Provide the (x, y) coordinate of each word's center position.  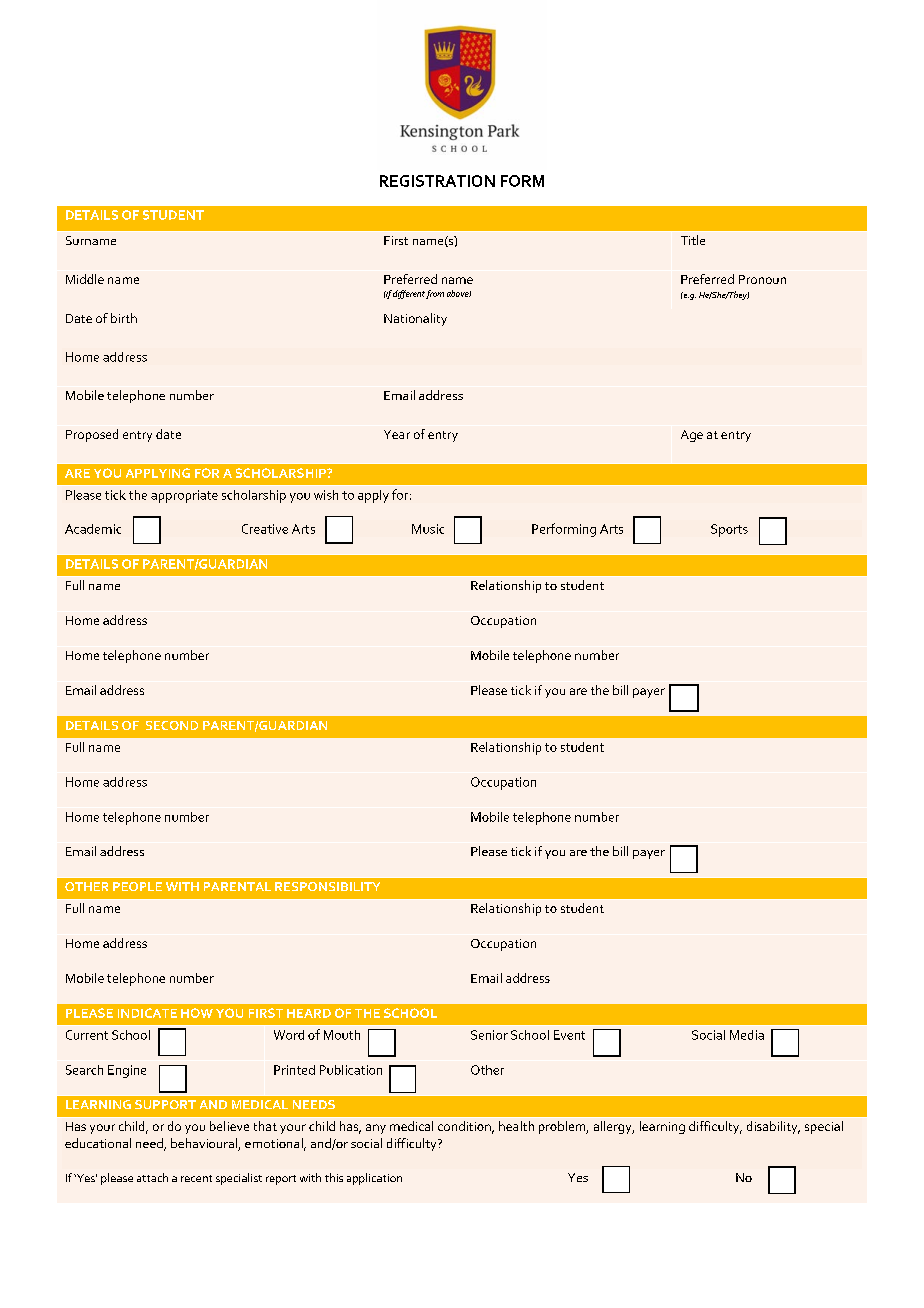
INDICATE (147, 1013)
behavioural (205, 1144)
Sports (729, 530)
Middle (85, 279)
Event (569, 1035)
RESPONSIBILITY (327, 886)
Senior (489, 1035)
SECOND (172, 725)
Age (692, 436)
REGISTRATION (437, 181)
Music (428, 529)
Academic (93, 529)
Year (397, 434)
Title (693, 240)
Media (747, 1035)
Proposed (92, 435)
